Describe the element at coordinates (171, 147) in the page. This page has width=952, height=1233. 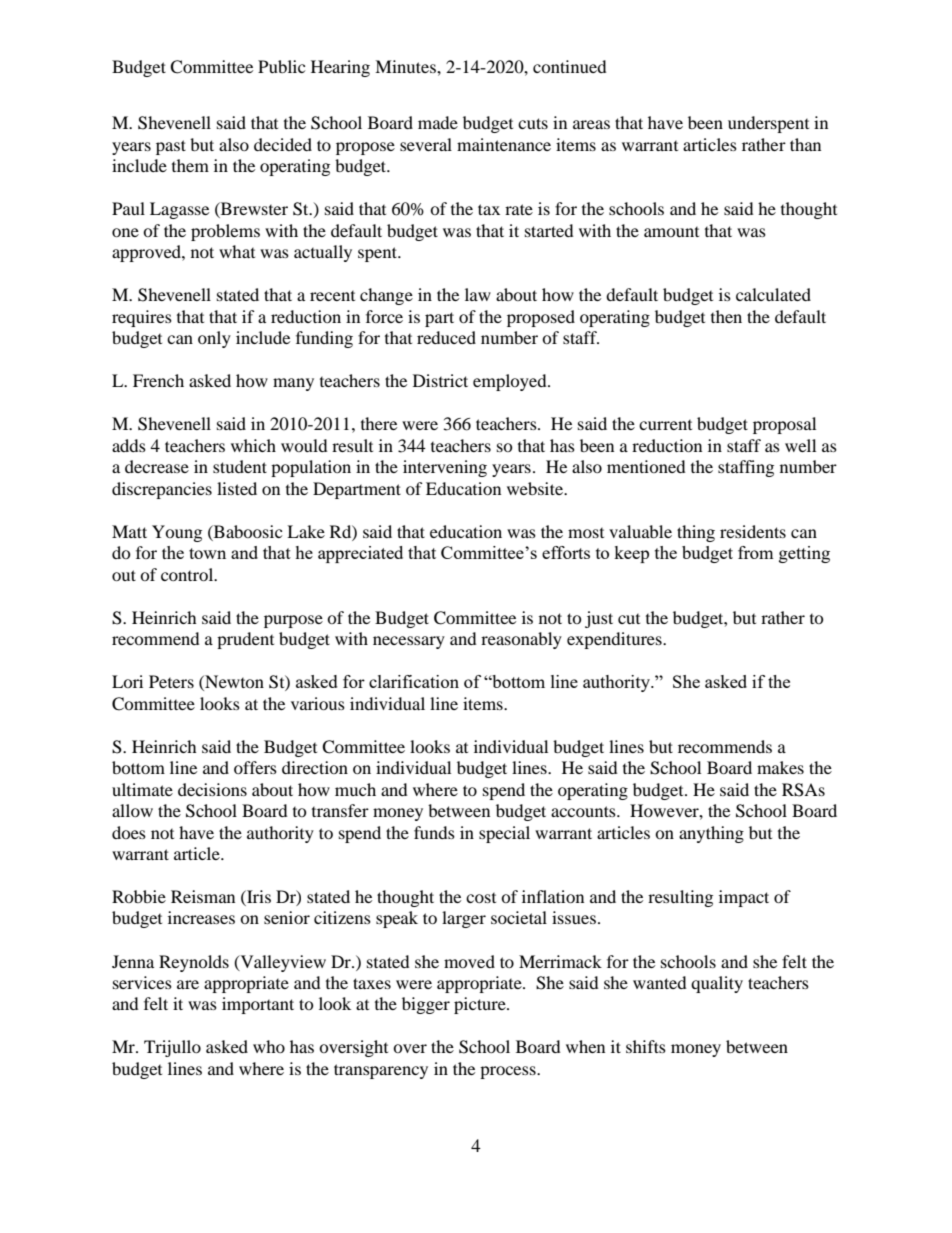
I see `past` at that location.
